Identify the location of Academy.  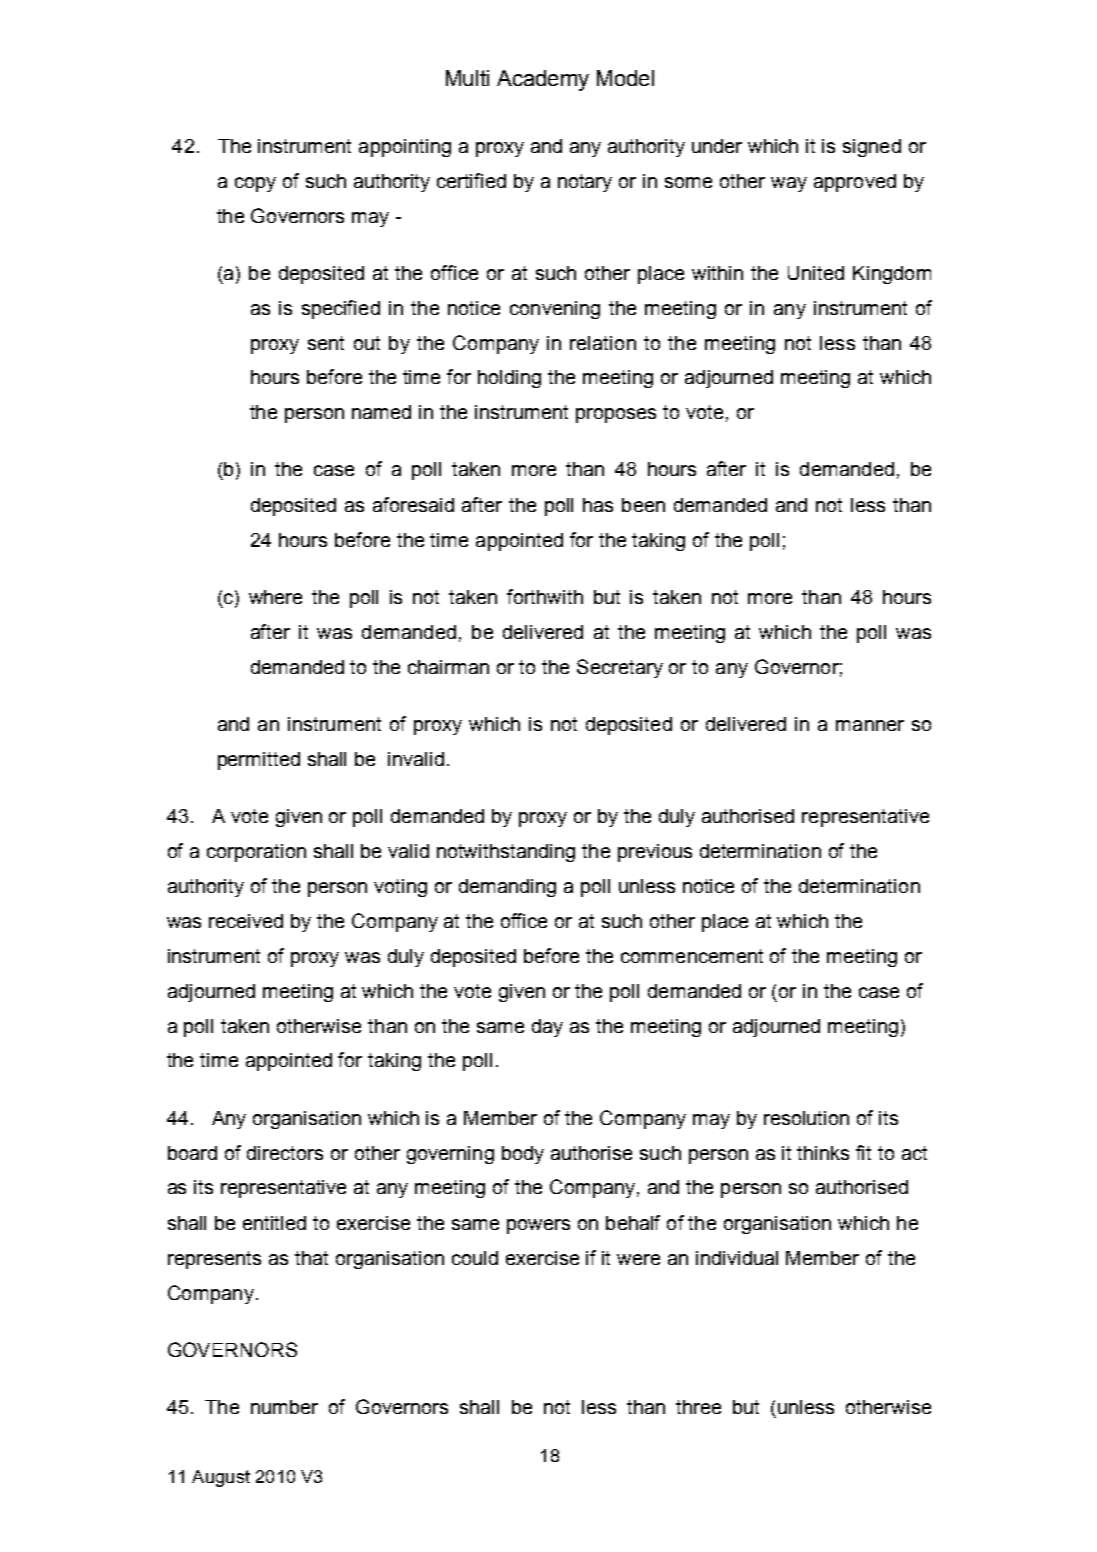
(543, 80).
